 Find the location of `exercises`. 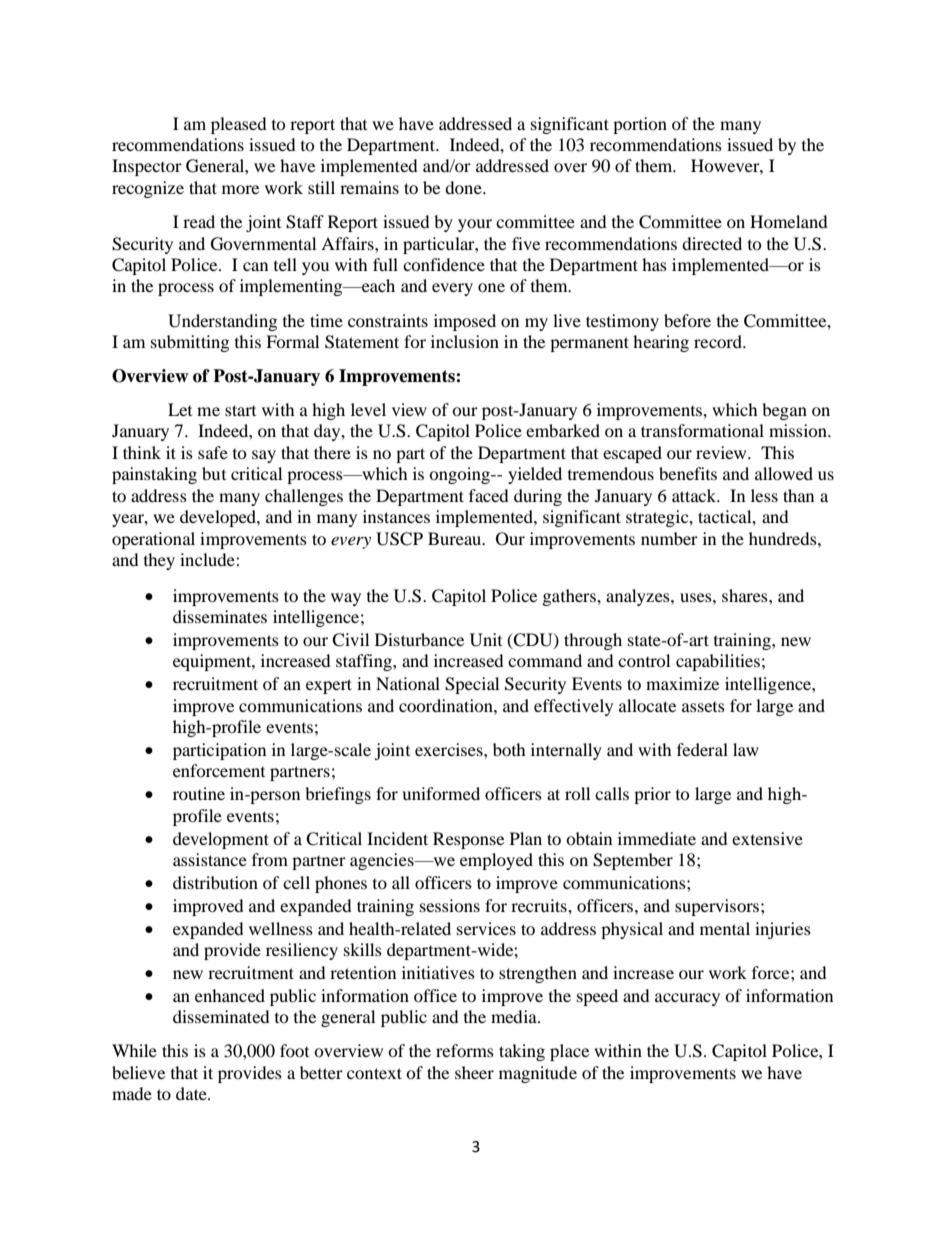

exercises is located at coordinates (450, 749).
